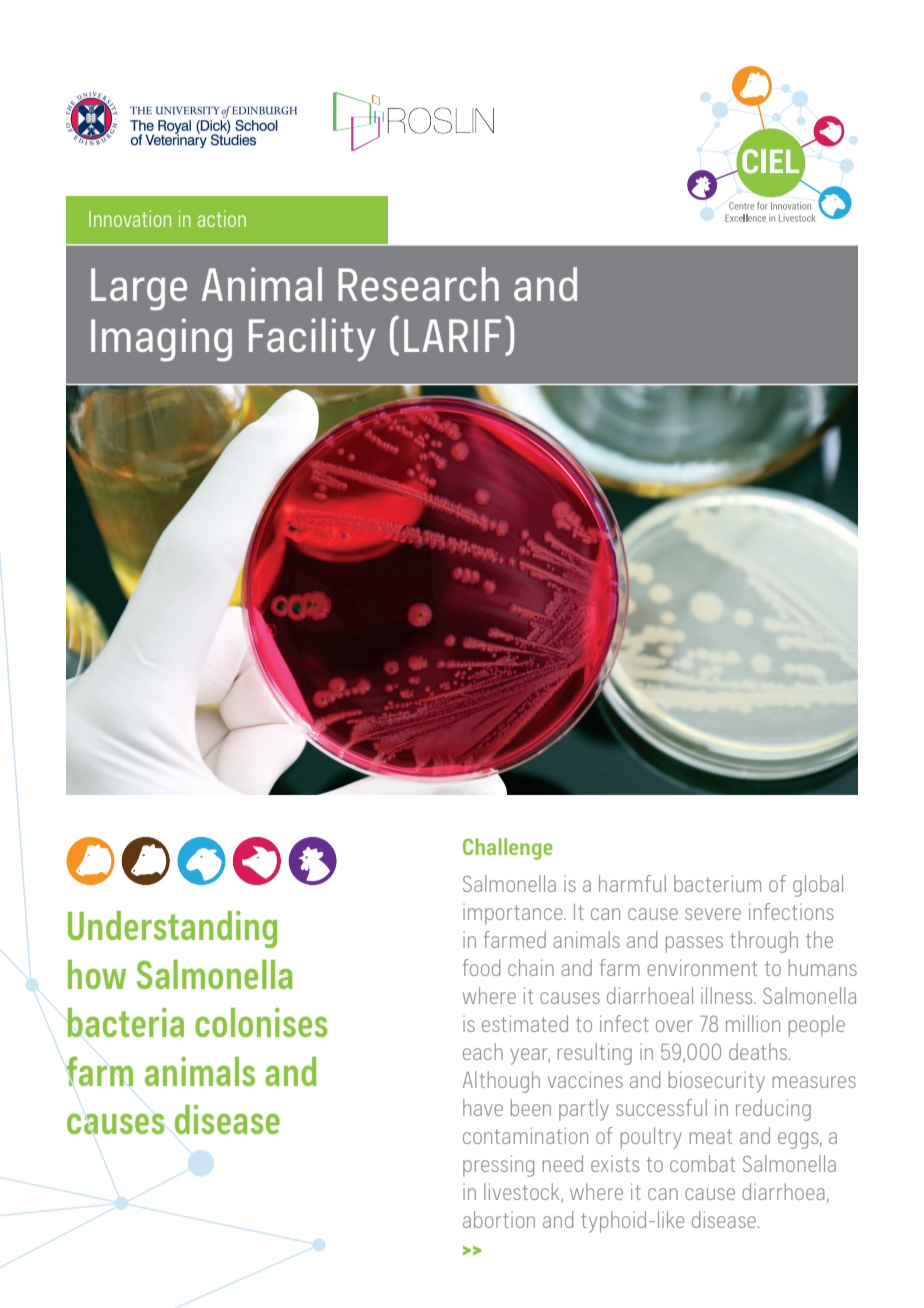  I want to click on bacteria, so click(125, 1022).
